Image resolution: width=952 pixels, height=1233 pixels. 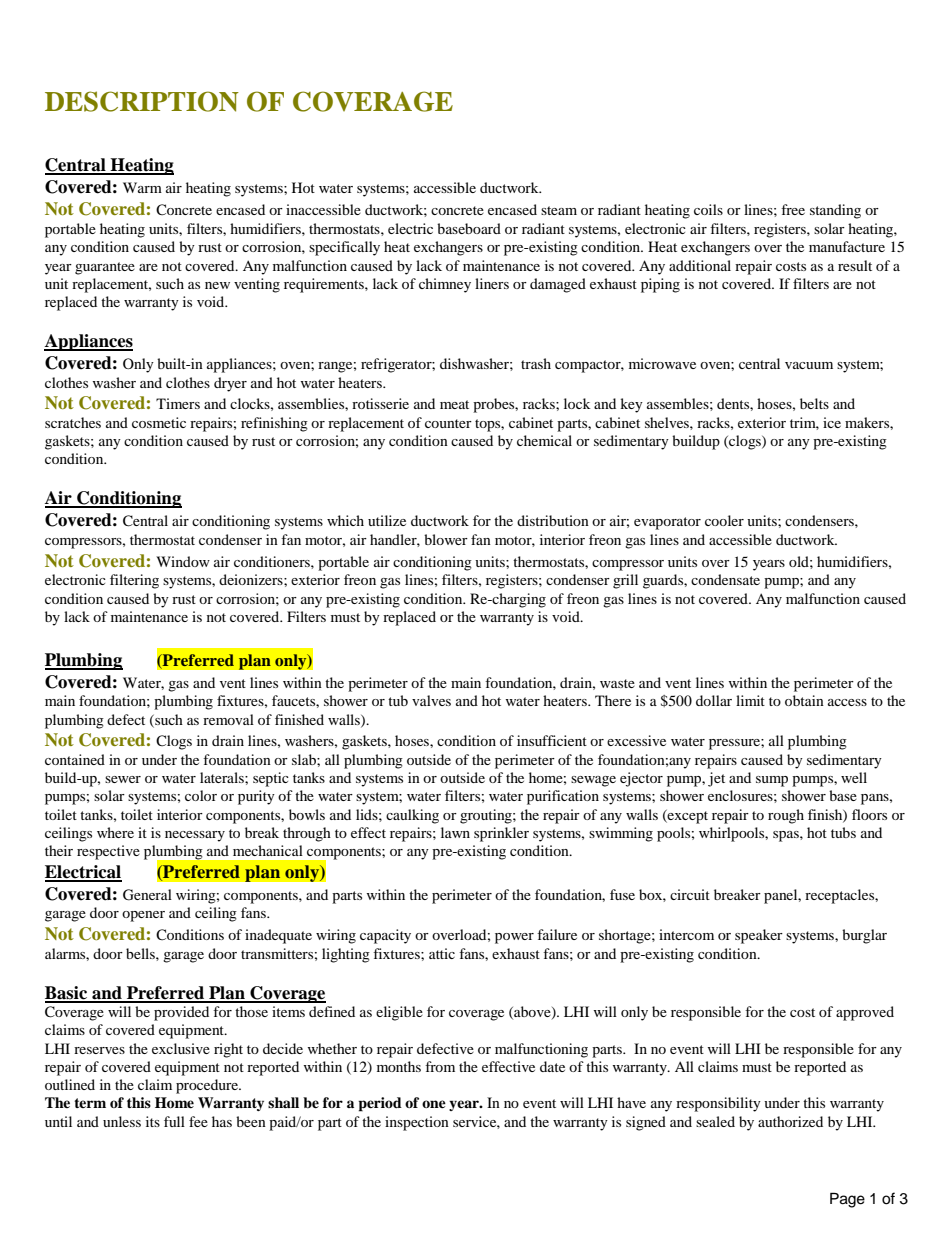 What do you see at coordinates (455, 832) in the page?
I see `lawn` at bounding box center [455, 832].
